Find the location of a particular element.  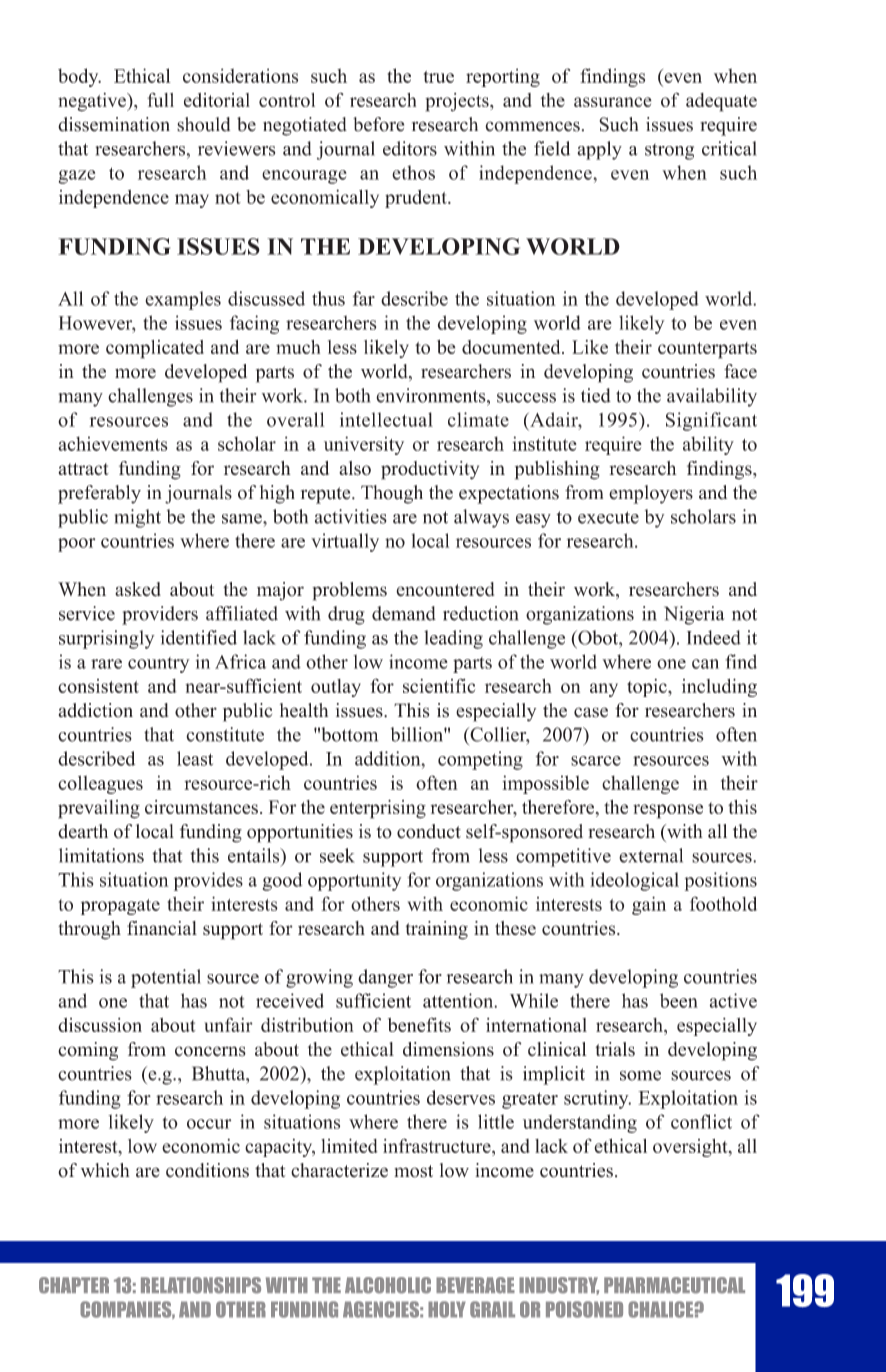

strong is located at coordinates (669, 152).
